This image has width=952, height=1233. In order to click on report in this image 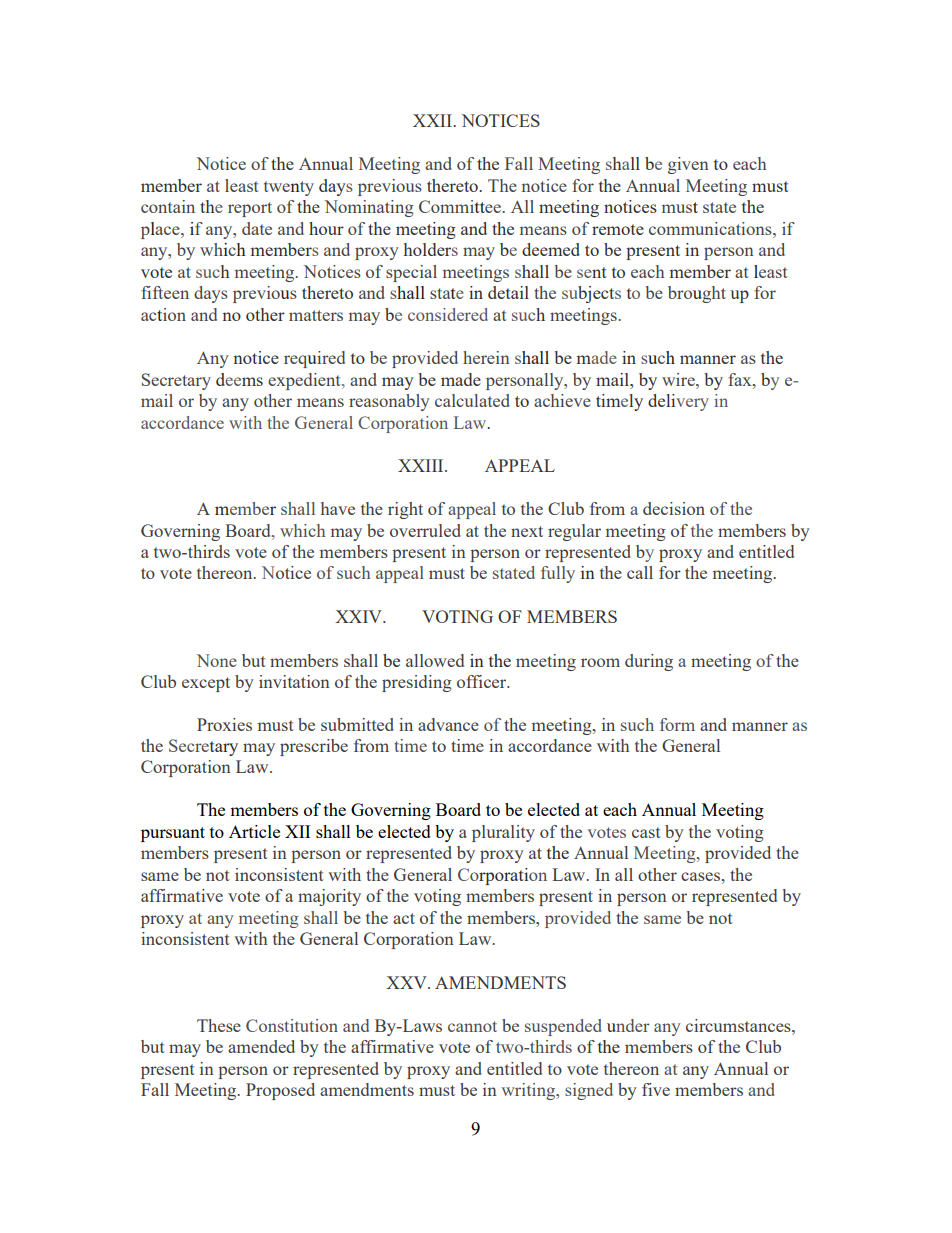, I will do `click(250, 209)`.
